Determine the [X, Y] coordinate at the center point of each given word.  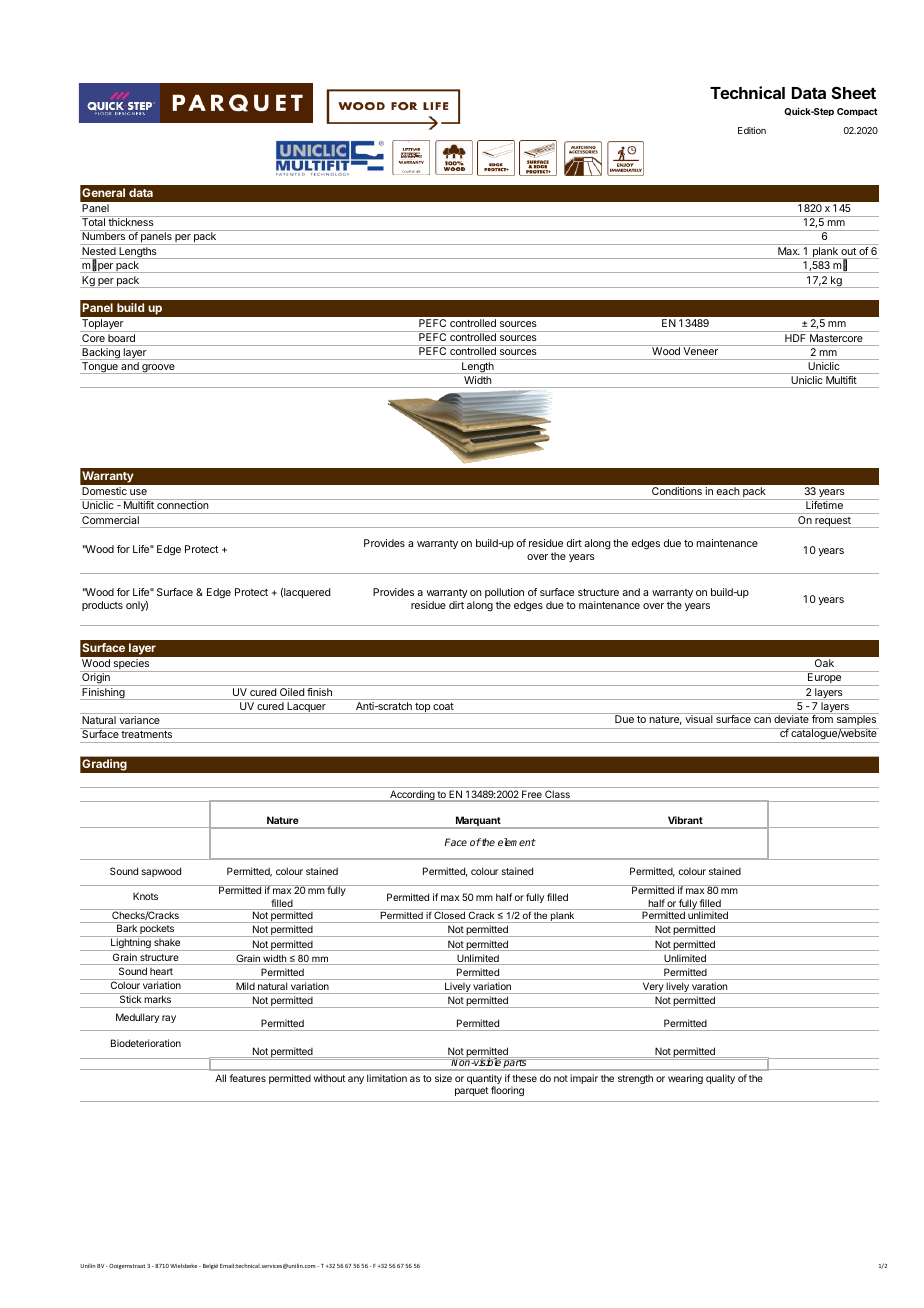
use [138, 492]
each [728, 491]
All [220, 1078]
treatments [147, 734]
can [762, 720]
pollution [504, 593]
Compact [857, 112]
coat [443, 708]
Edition [752, 130]
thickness [131, 222]
